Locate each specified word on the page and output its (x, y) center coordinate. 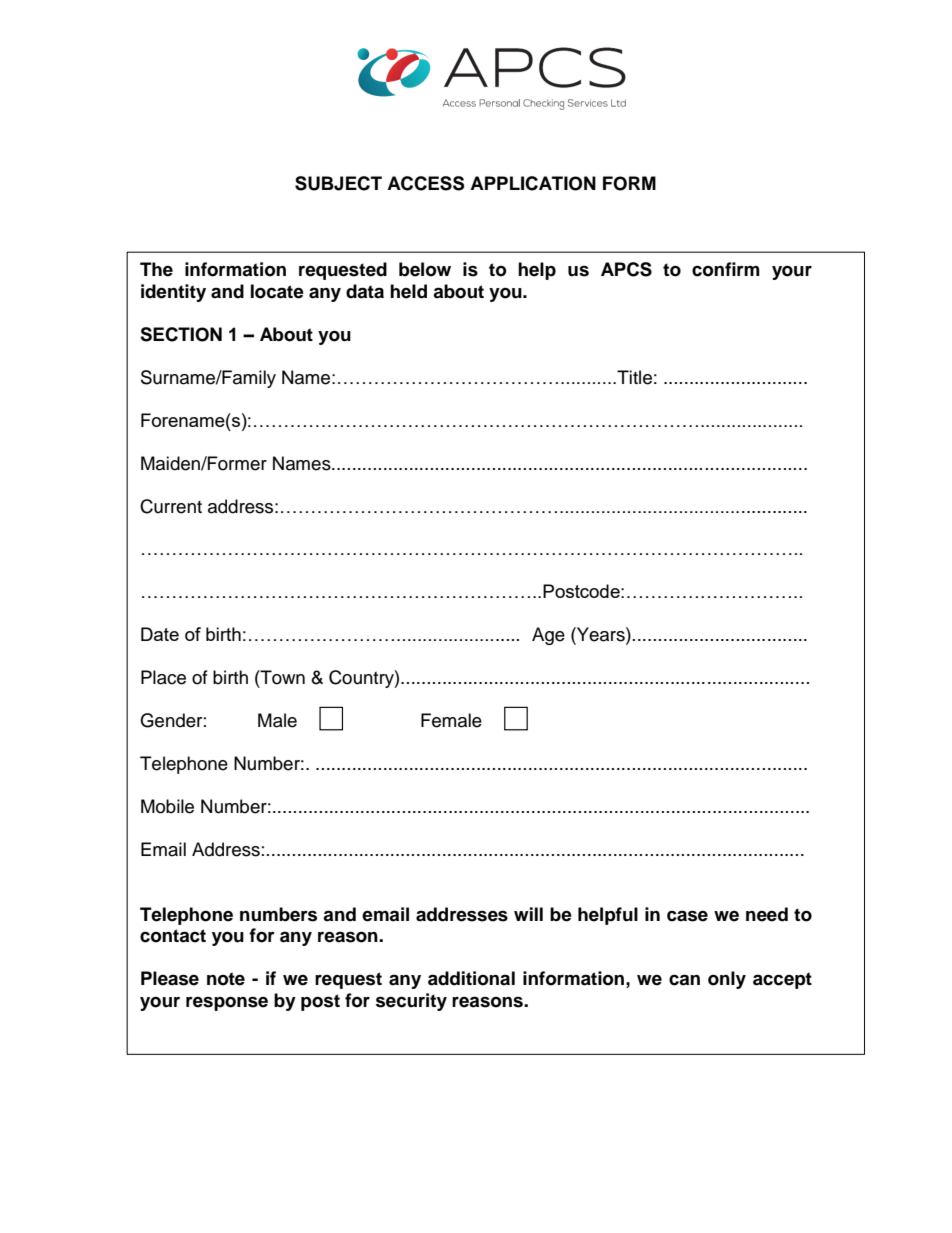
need (767, 914)
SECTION (181, 334)
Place (163, 677)
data (365, 291)
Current (171, 506)
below (425, 269)
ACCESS (425, 183)
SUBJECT (338, 183)
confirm (726, 269)
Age (548, 636)
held (408, 291)
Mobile (167, 806)
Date (160, 634)
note (226, 979)
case (687, 916)
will (528, 914)
